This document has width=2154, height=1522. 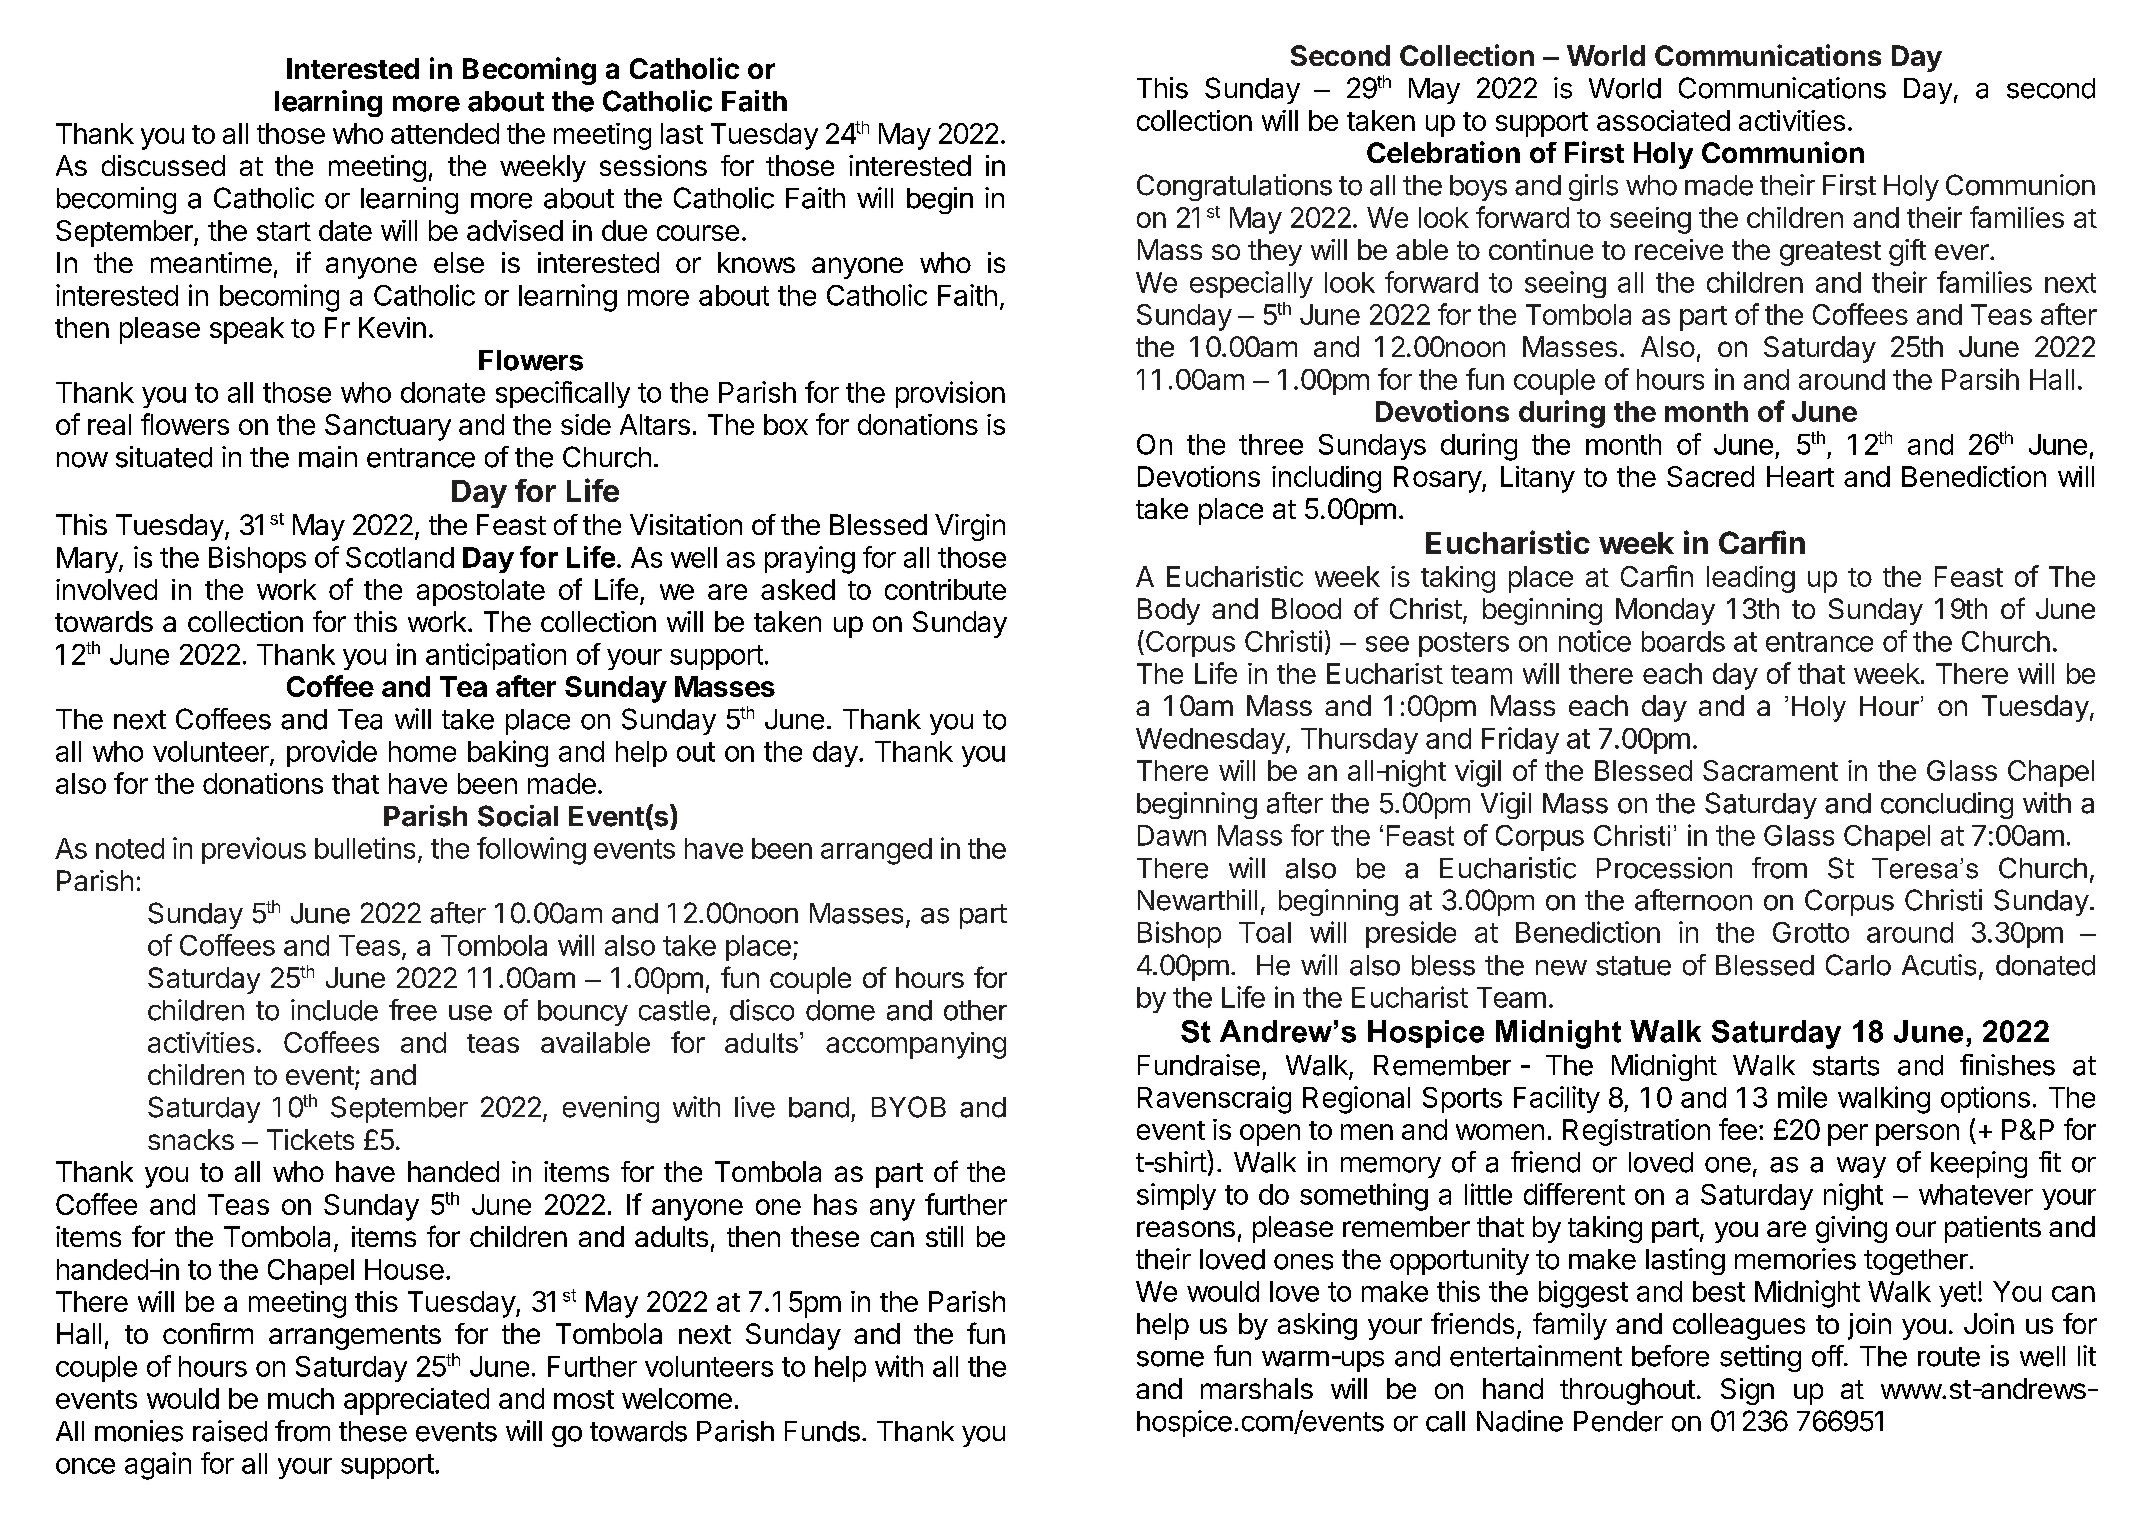 I want to click on Sacrament, so click(x=1770, y=770).
